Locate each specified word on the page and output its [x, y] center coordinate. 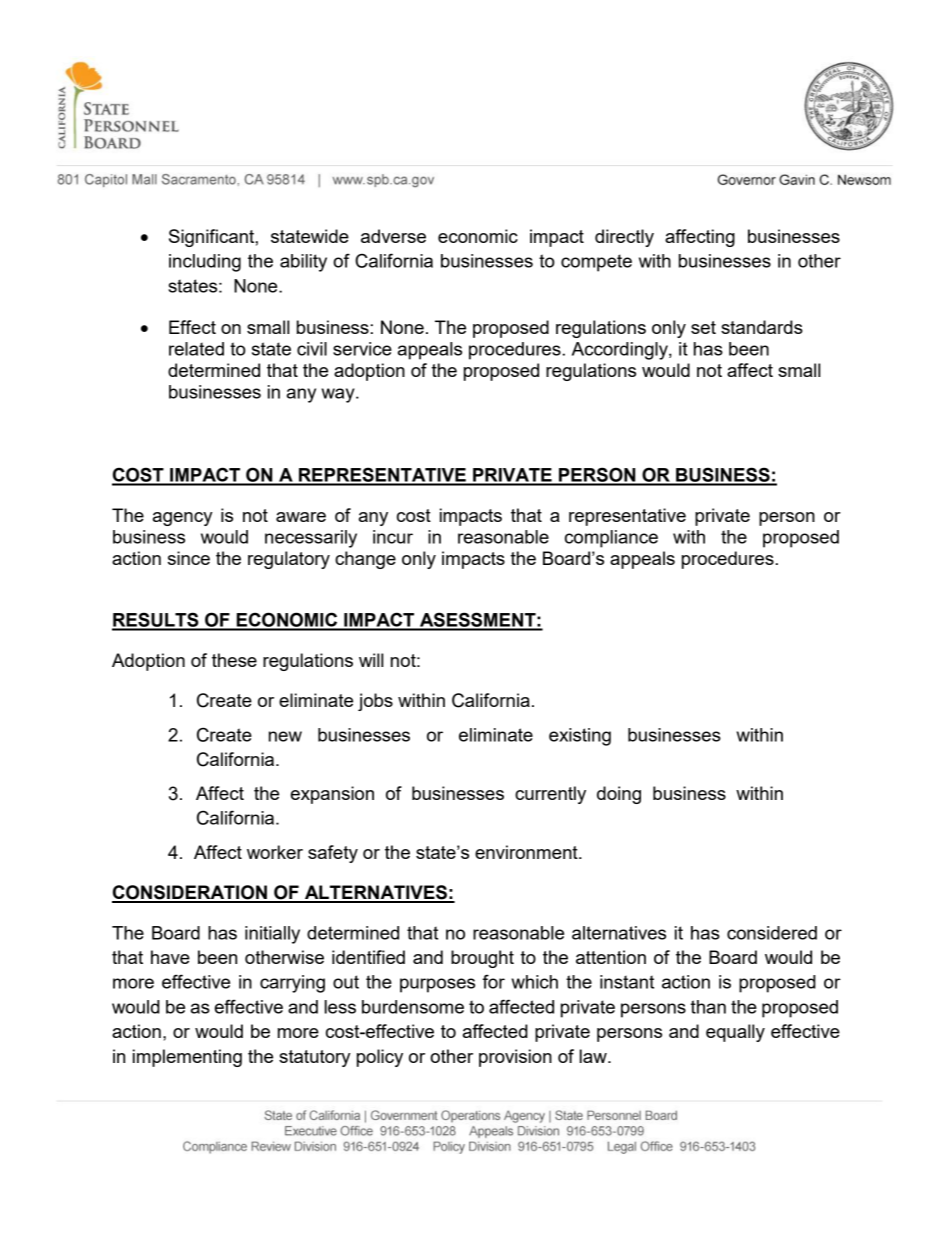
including [205, 263]
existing [580, 737]
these [234, 660]
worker [275, 852]
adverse [393, 236]
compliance [611, 539]
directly [624, 238]
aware [301, 517]
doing [619, 795]
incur [393, 537]
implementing [187, 1058]
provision [515, 1058]
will [371, 660]
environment [527, 852]
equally [735, 1033]
